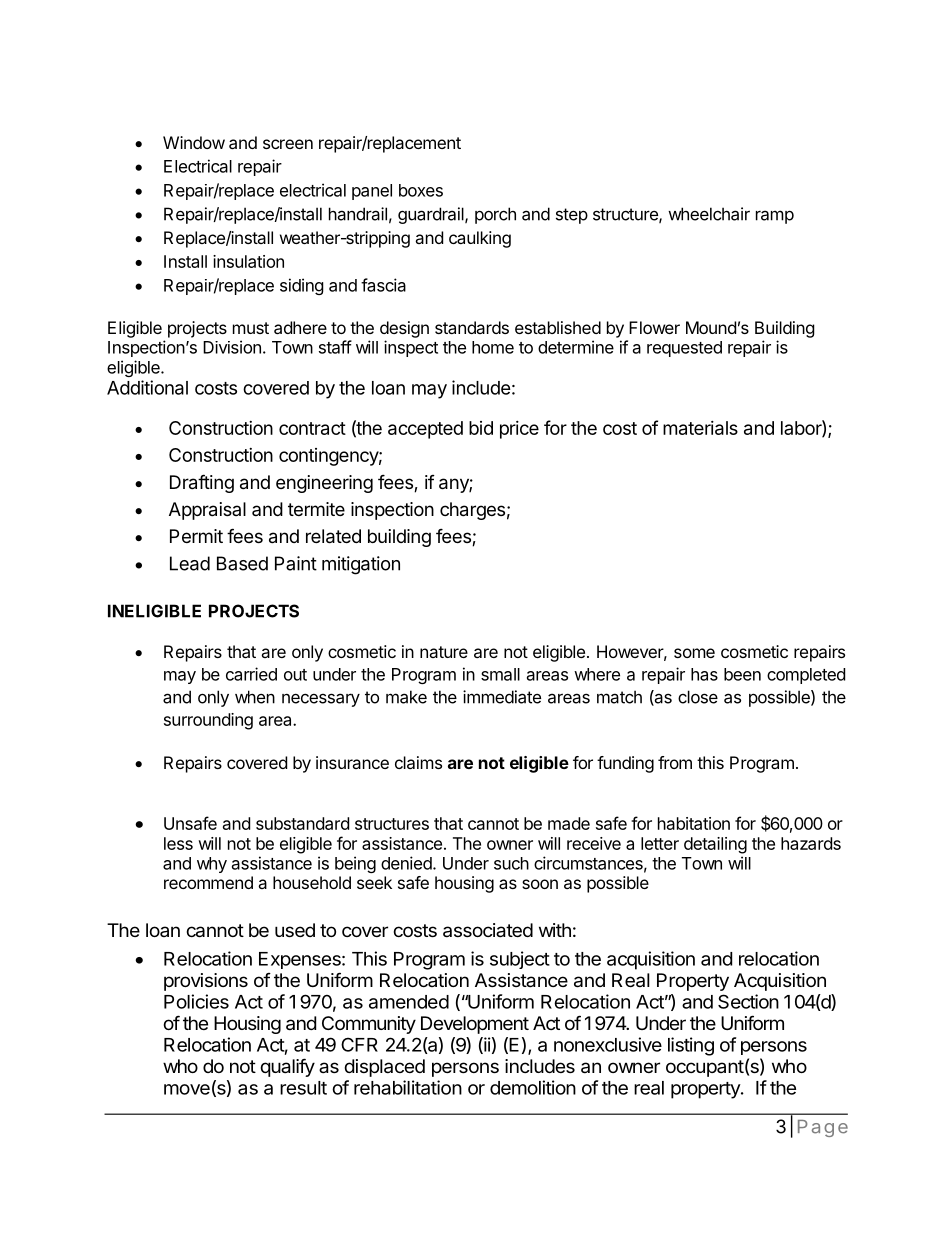  I want to click on Window, so click(194, 142).
